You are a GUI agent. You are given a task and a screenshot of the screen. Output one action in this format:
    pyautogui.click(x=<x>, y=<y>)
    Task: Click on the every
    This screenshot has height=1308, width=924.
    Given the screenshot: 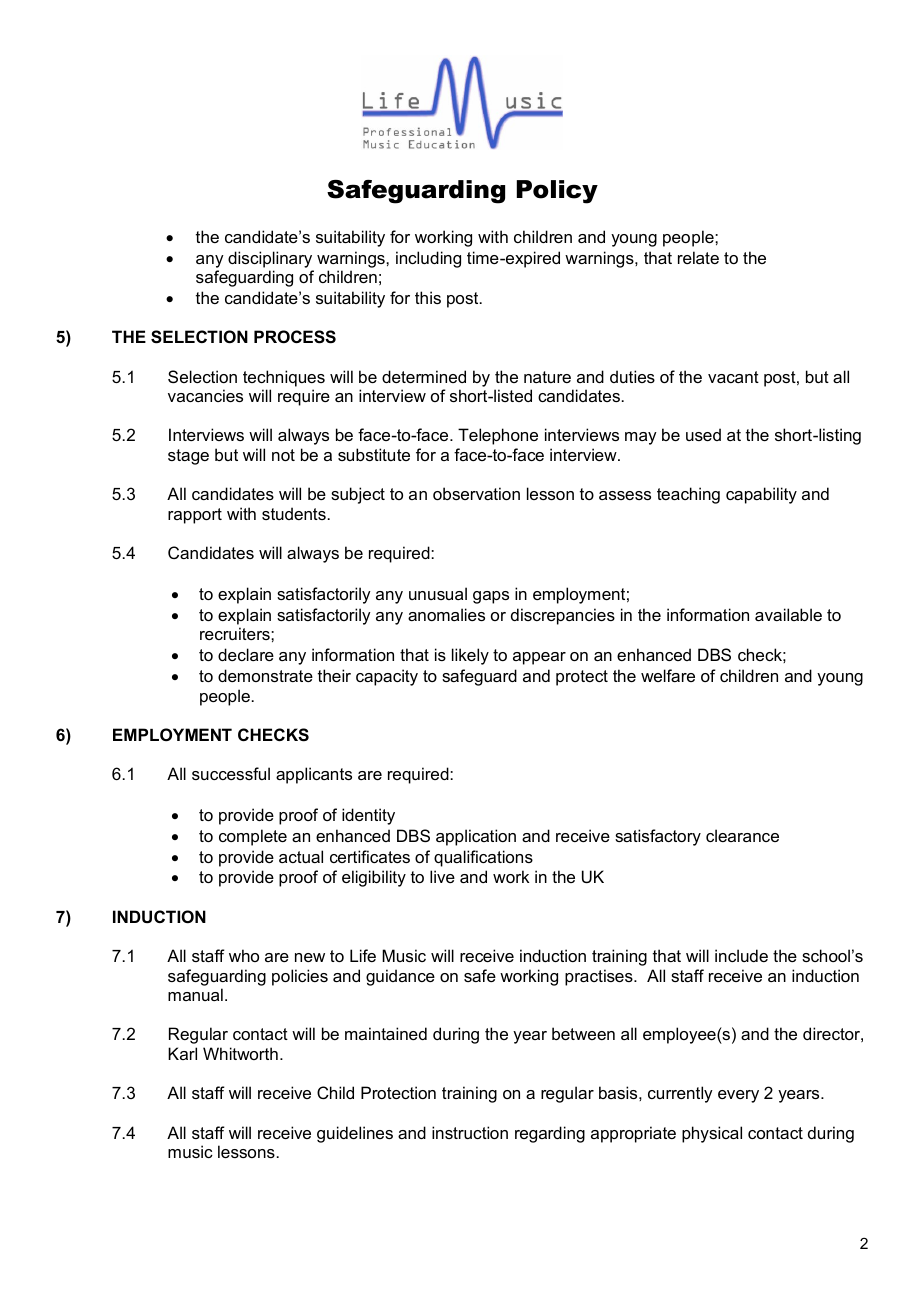 What is the action you would take?
    pyautogui.click(x=738, y=1096)
